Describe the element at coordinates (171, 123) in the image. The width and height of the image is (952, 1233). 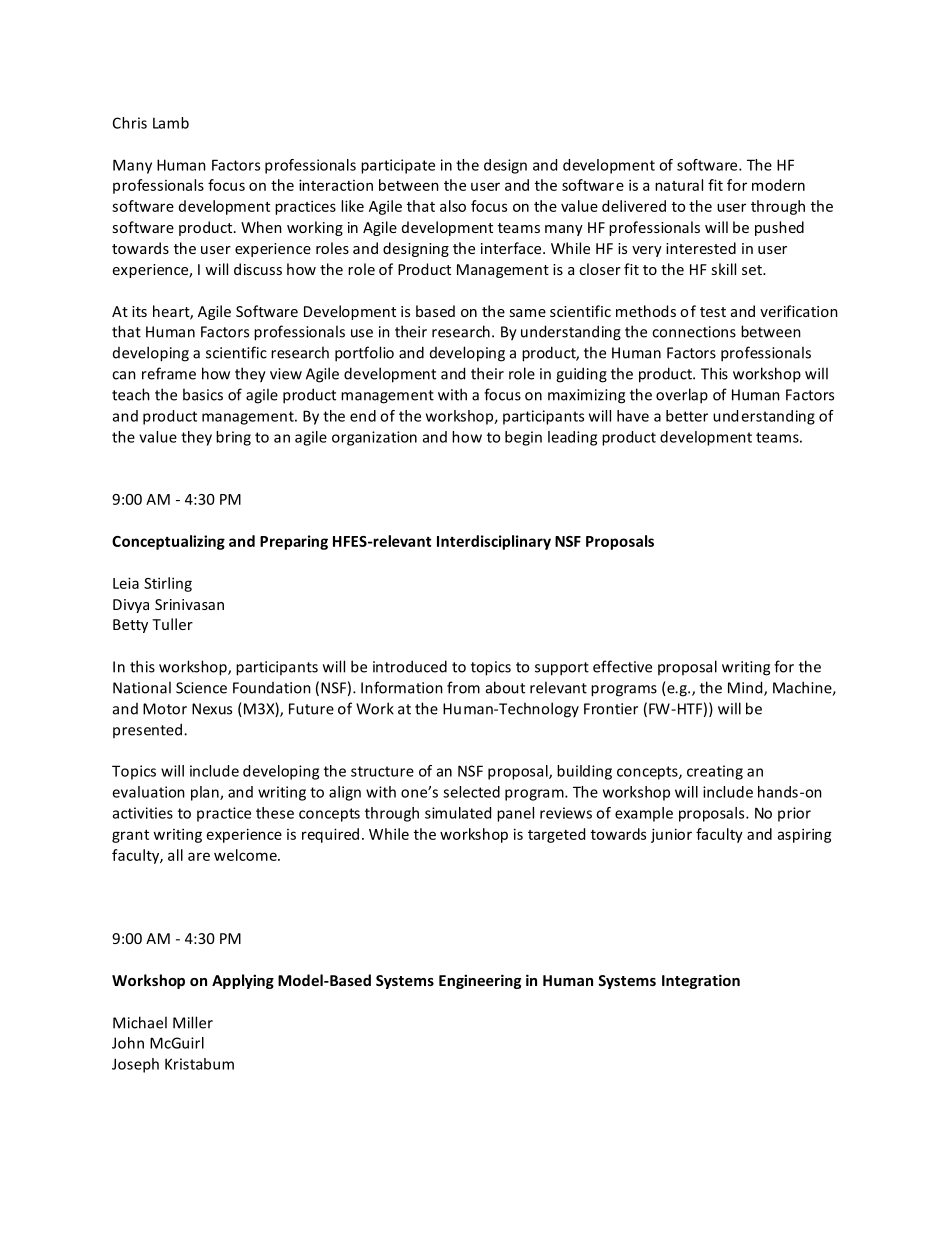
I see `Lamb` at that location.
